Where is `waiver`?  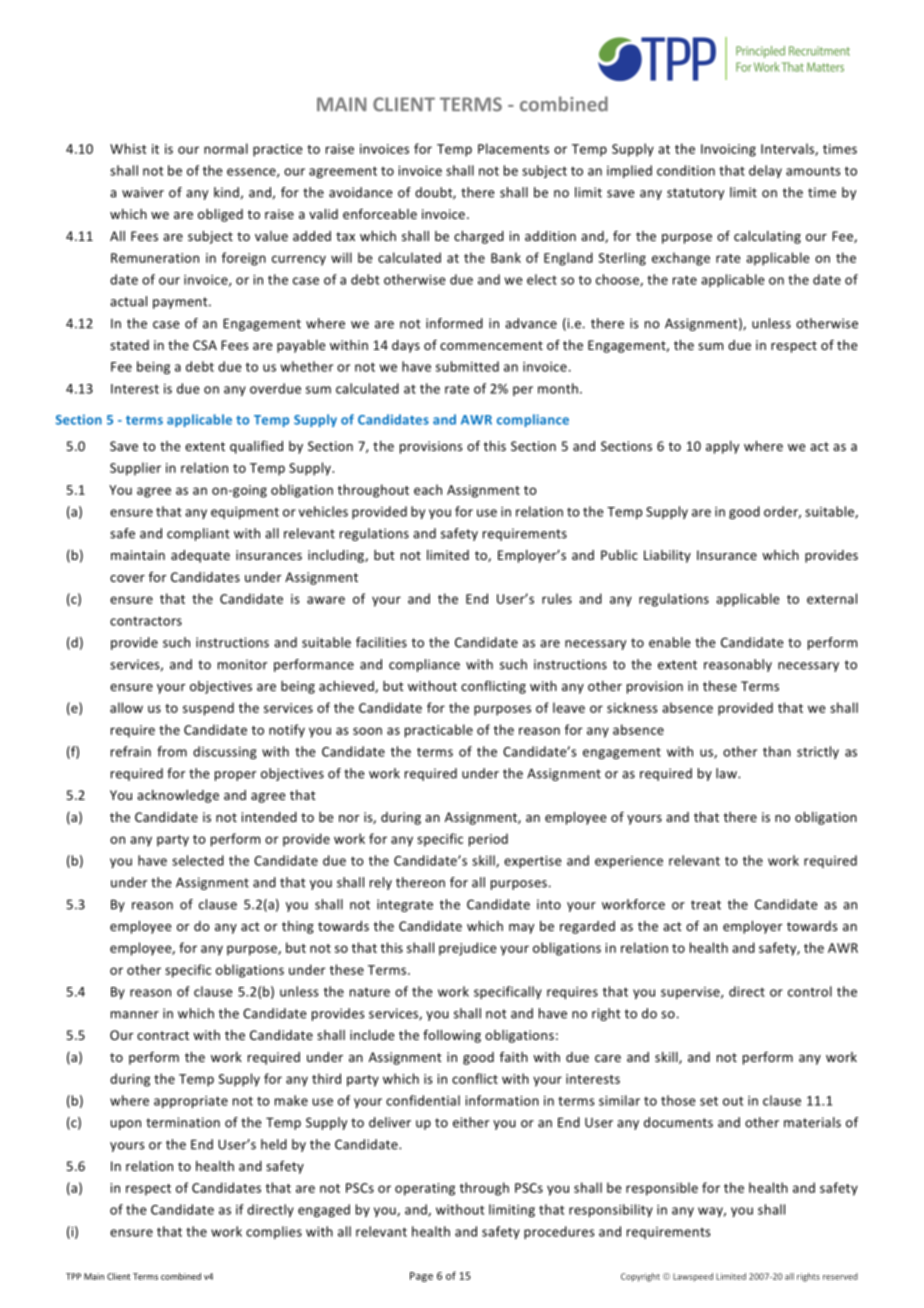
waiver is located at coordinates (143, 192).
